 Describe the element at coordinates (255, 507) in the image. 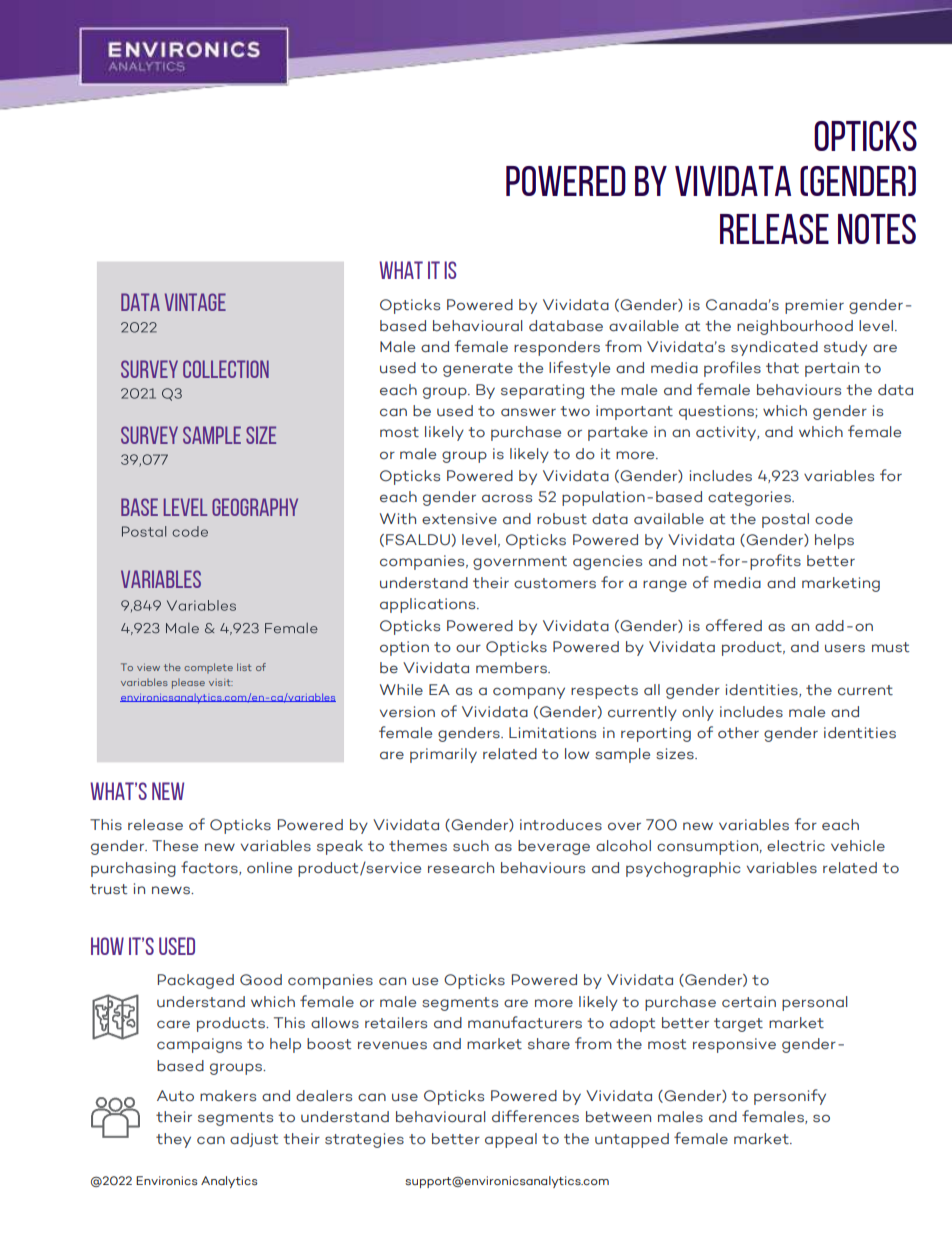

I see `Geography` at that location.
